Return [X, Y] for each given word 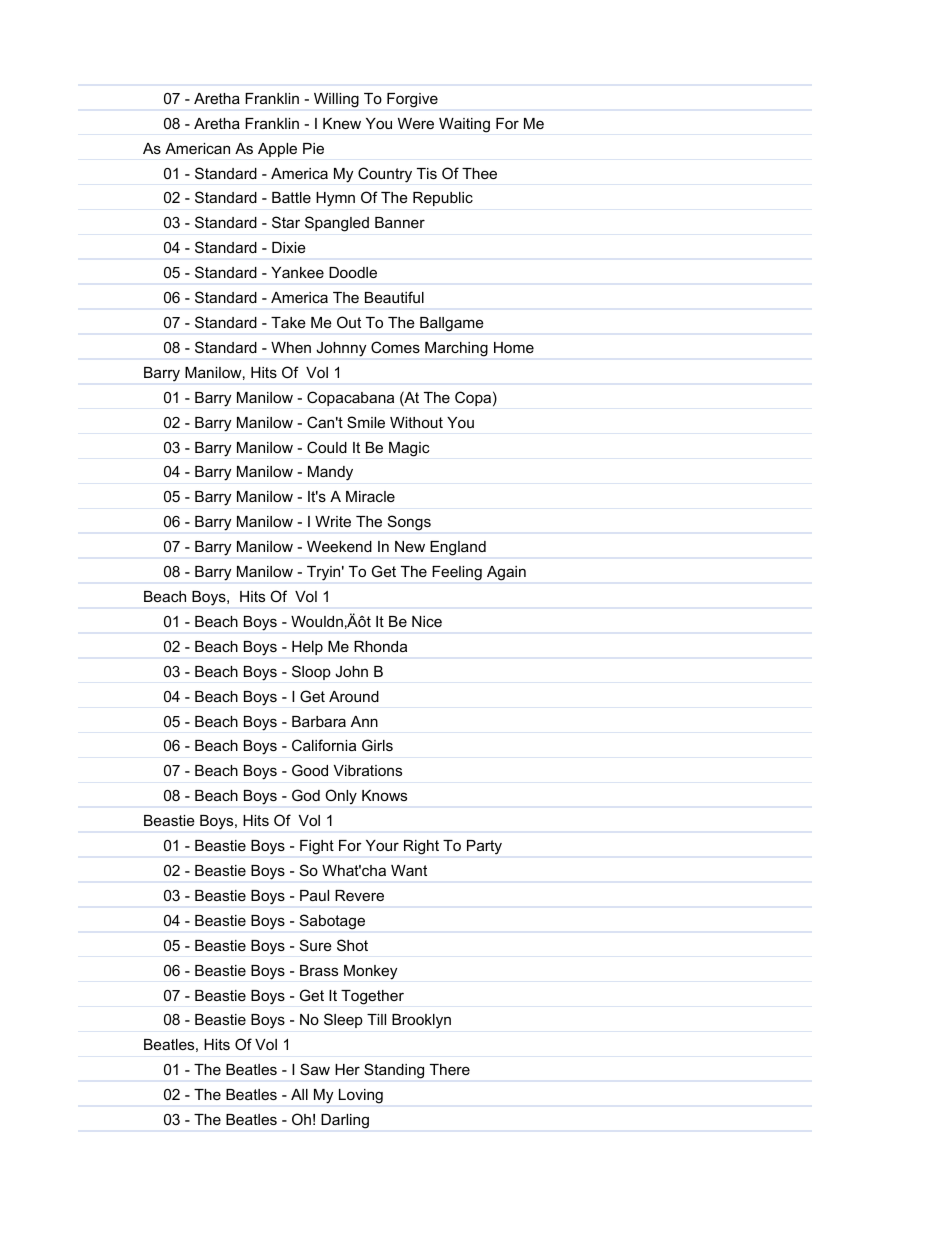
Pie [313, 148]
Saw [315, 1069]
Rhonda [380, 646]
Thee [479, 173]
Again [506, 573]
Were [416, 123]
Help [307, 648]
